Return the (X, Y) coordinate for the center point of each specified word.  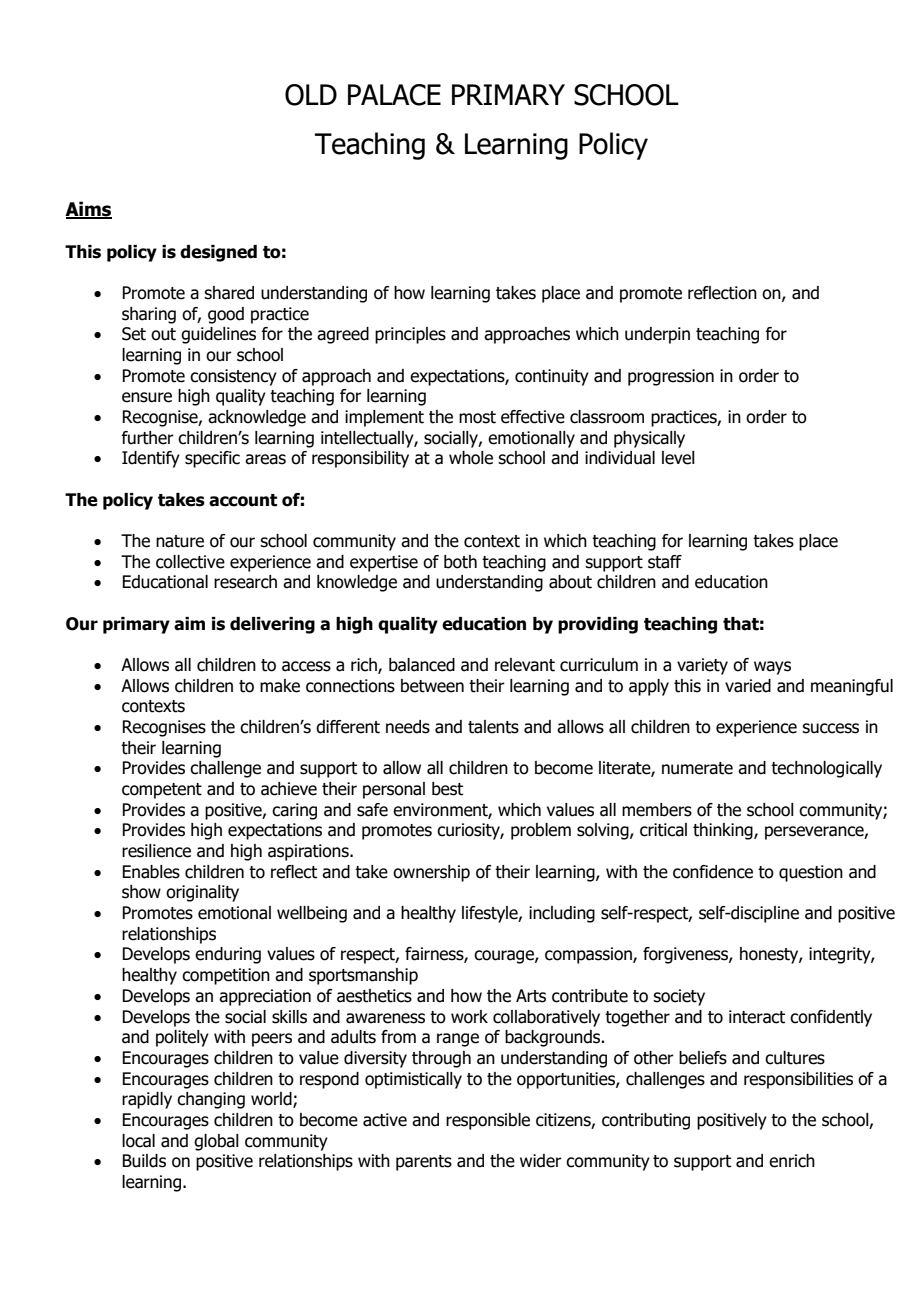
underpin (657, 335)
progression (671, 377)
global (216, 1142)
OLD (311, 95)
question (811, 873)
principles (410, 335)
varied (748, 686)
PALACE (394, 95)
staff (665, 562)
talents (493, 727)
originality (202, 893)
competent (162, 791)
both (460, 562)
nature (180, 541)
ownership (431, 873)
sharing (149, 315)
